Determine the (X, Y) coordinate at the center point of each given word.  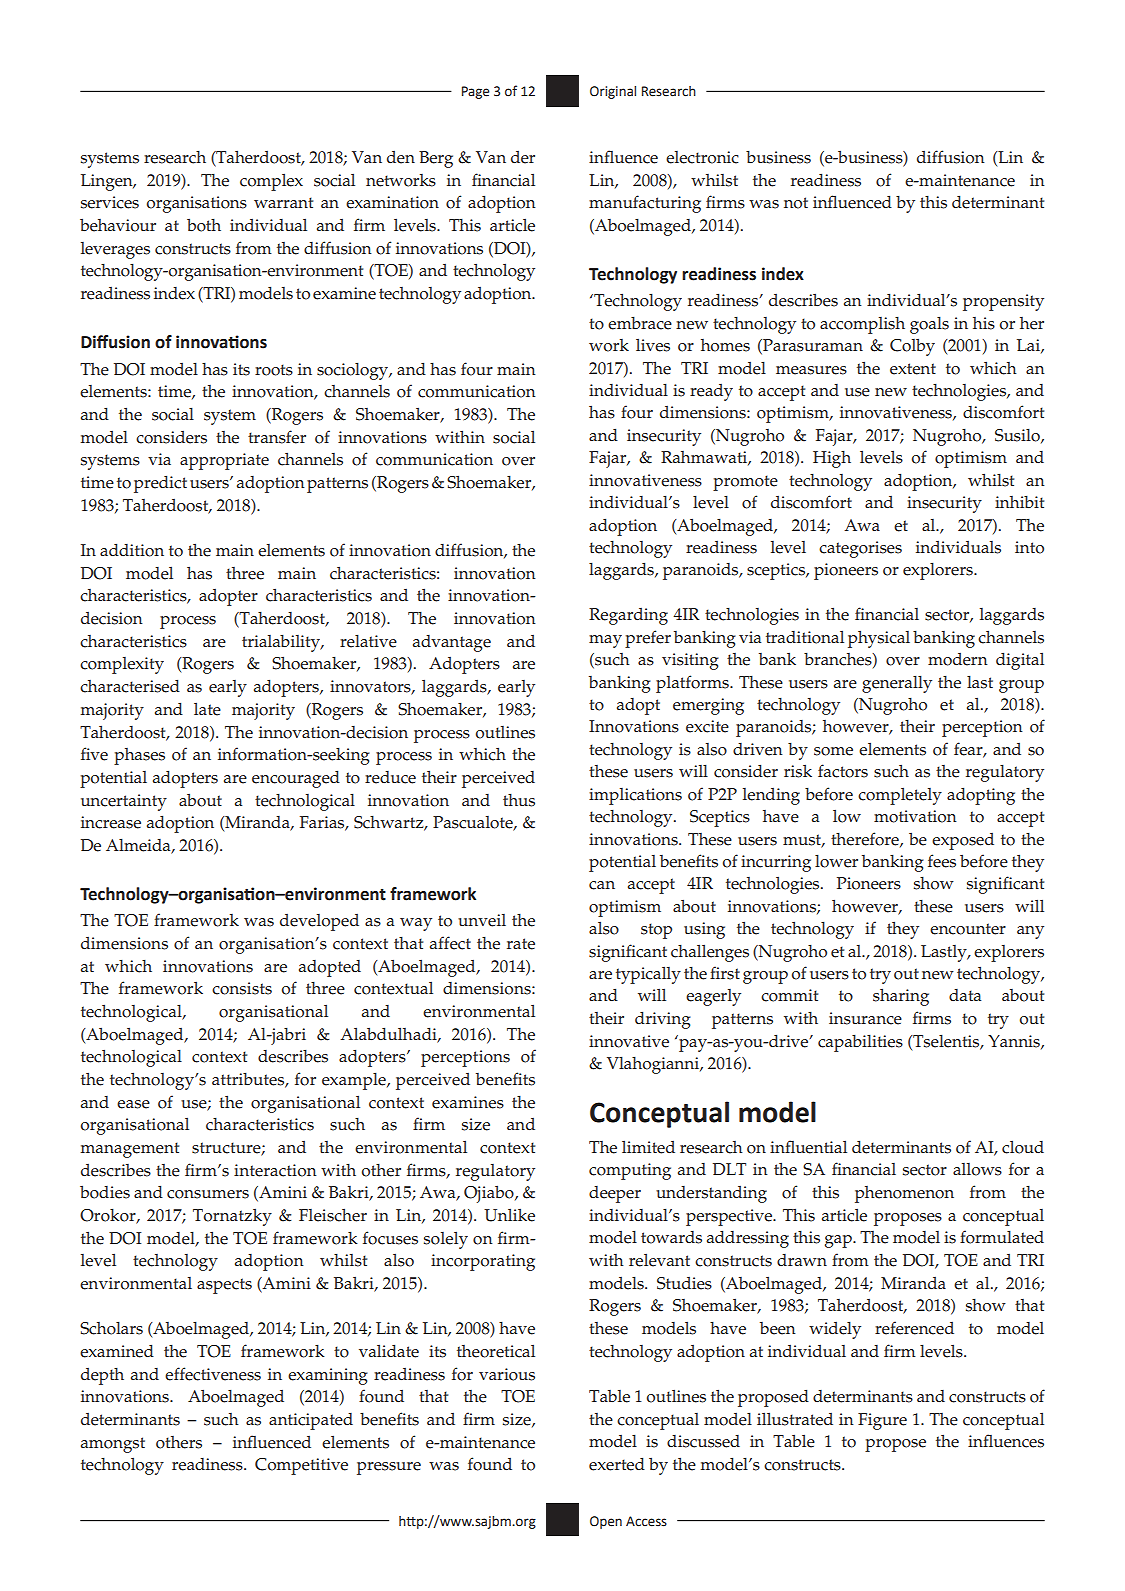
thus (519, 800)
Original (613, 92)
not (796, 203)
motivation (915, 816)
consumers (208, 1194)
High (832, 459)
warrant (283, 202)
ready (711, 392)
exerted (617, 1464)
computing (630, 1171)
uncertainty (124, 802)
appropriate (224, 461)
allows (977, 1169)
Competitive (301, 1466)
